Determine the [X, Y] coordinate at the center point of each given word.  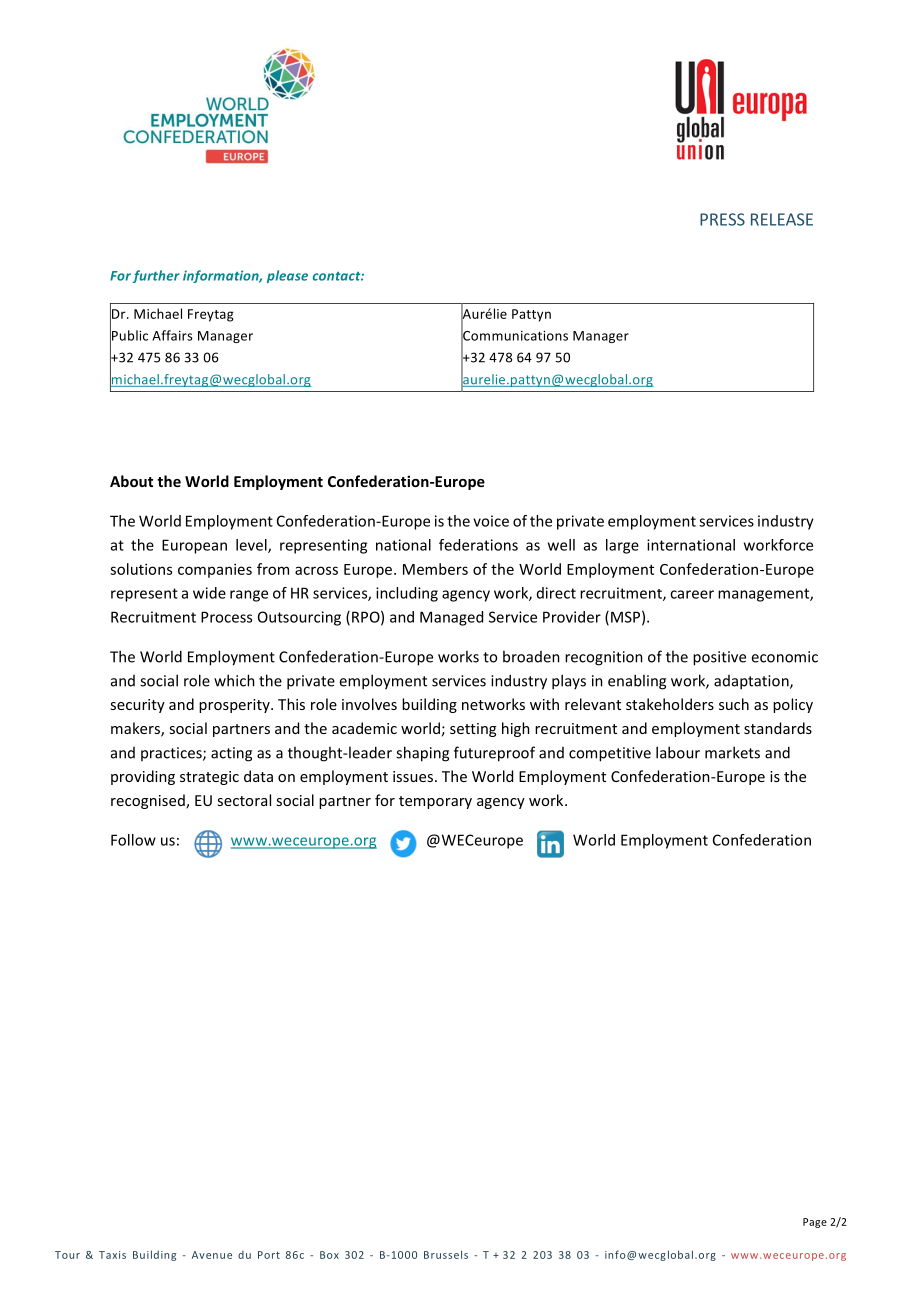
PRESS [722, 219]
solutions [141, 569]
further [156, 276]
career [692, 594]
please [287, 276]
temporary [435, 802]
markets [732, 752]
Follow [133, 840]
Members [435, 569]
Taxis [112, 1255]
